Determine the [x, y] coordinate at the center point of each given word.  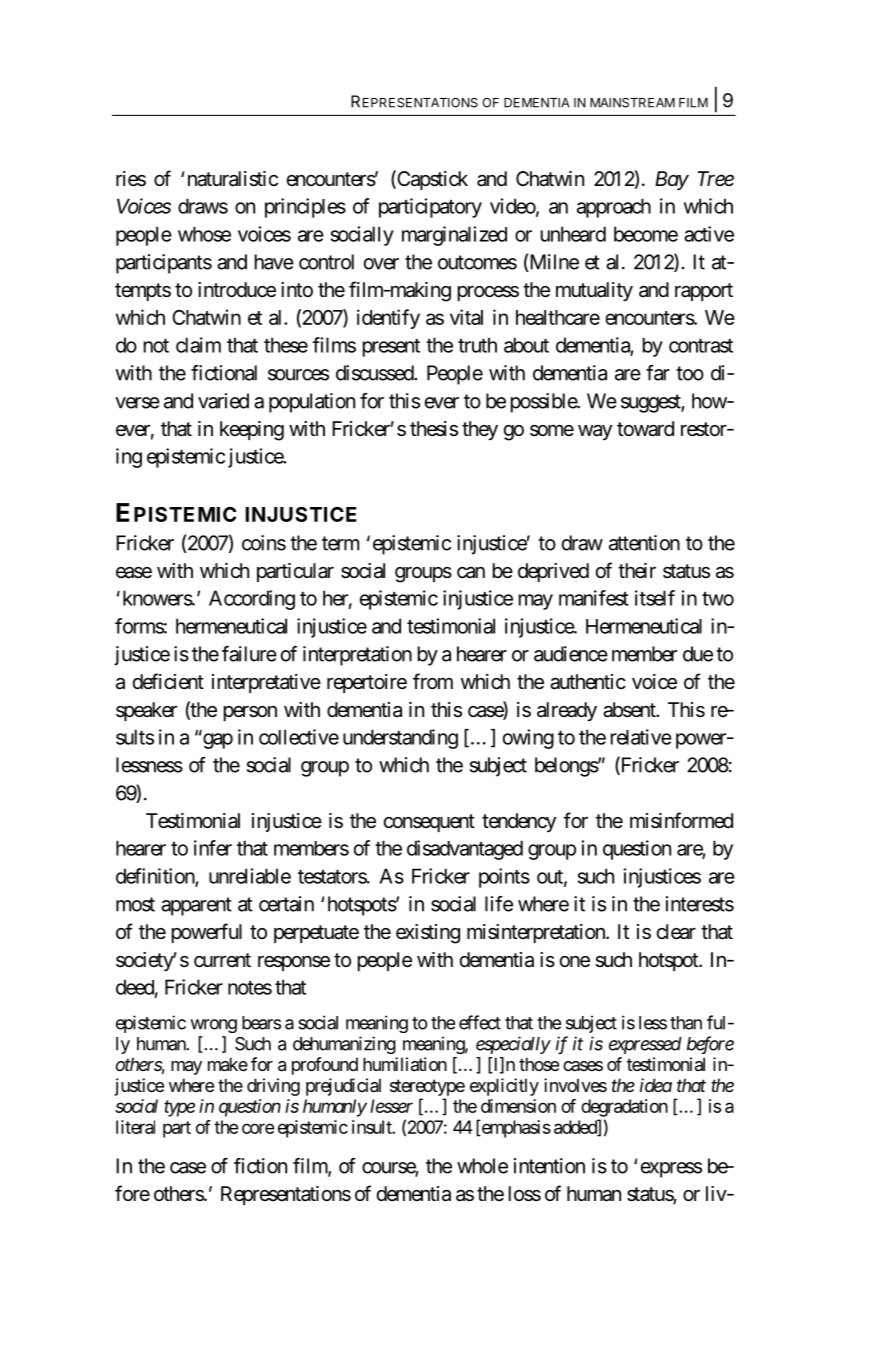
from [433, 681]
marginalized [454, 236]
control [326, 262]
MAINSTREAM [632, 103]
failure [249, 654]
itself [655, 598]
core [258, 1128]
